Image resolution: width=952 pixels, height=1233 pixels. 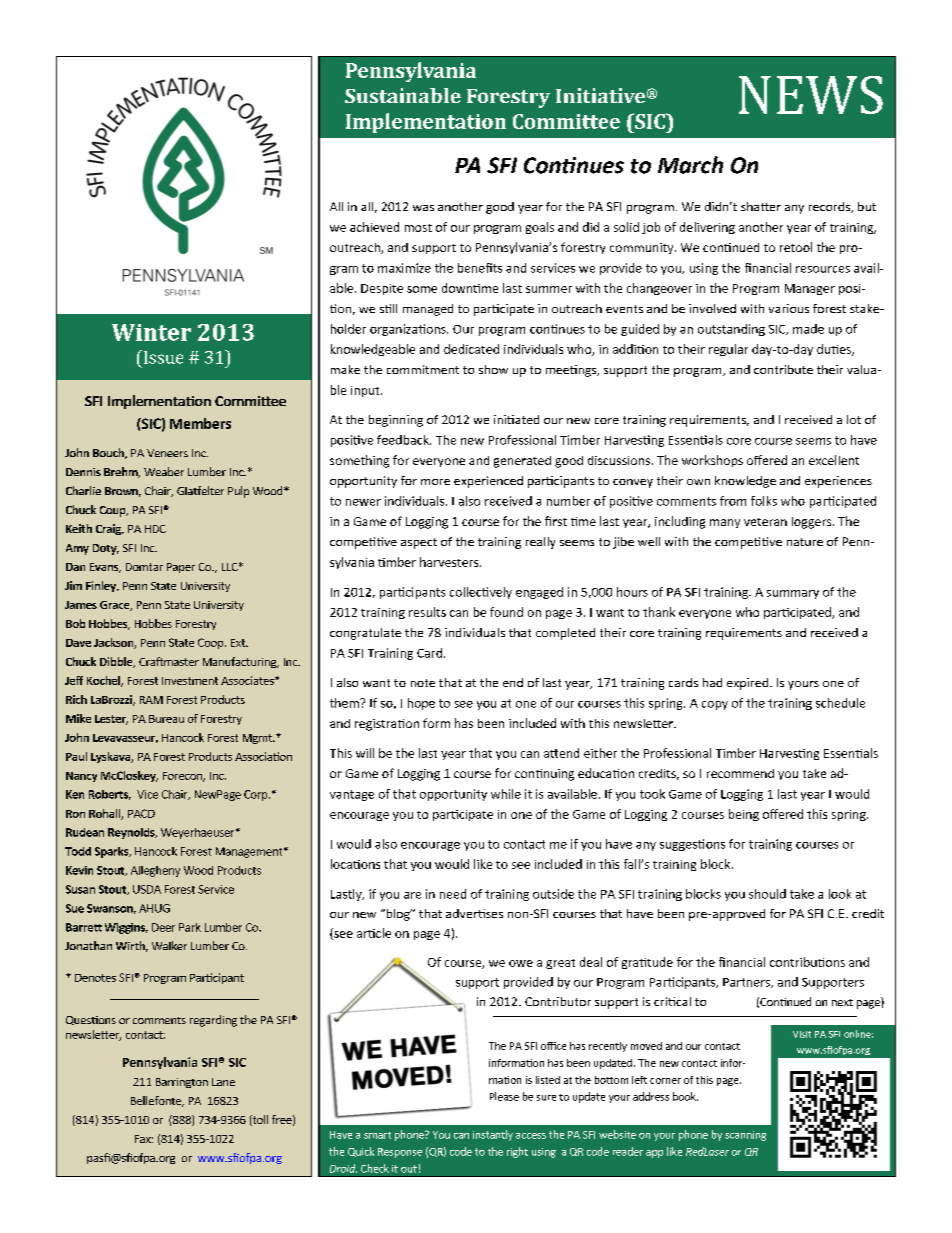 What do you see at coordinates (182, 1083) in the page?
I see `Barrington` at bounding box center [182, 1083].
